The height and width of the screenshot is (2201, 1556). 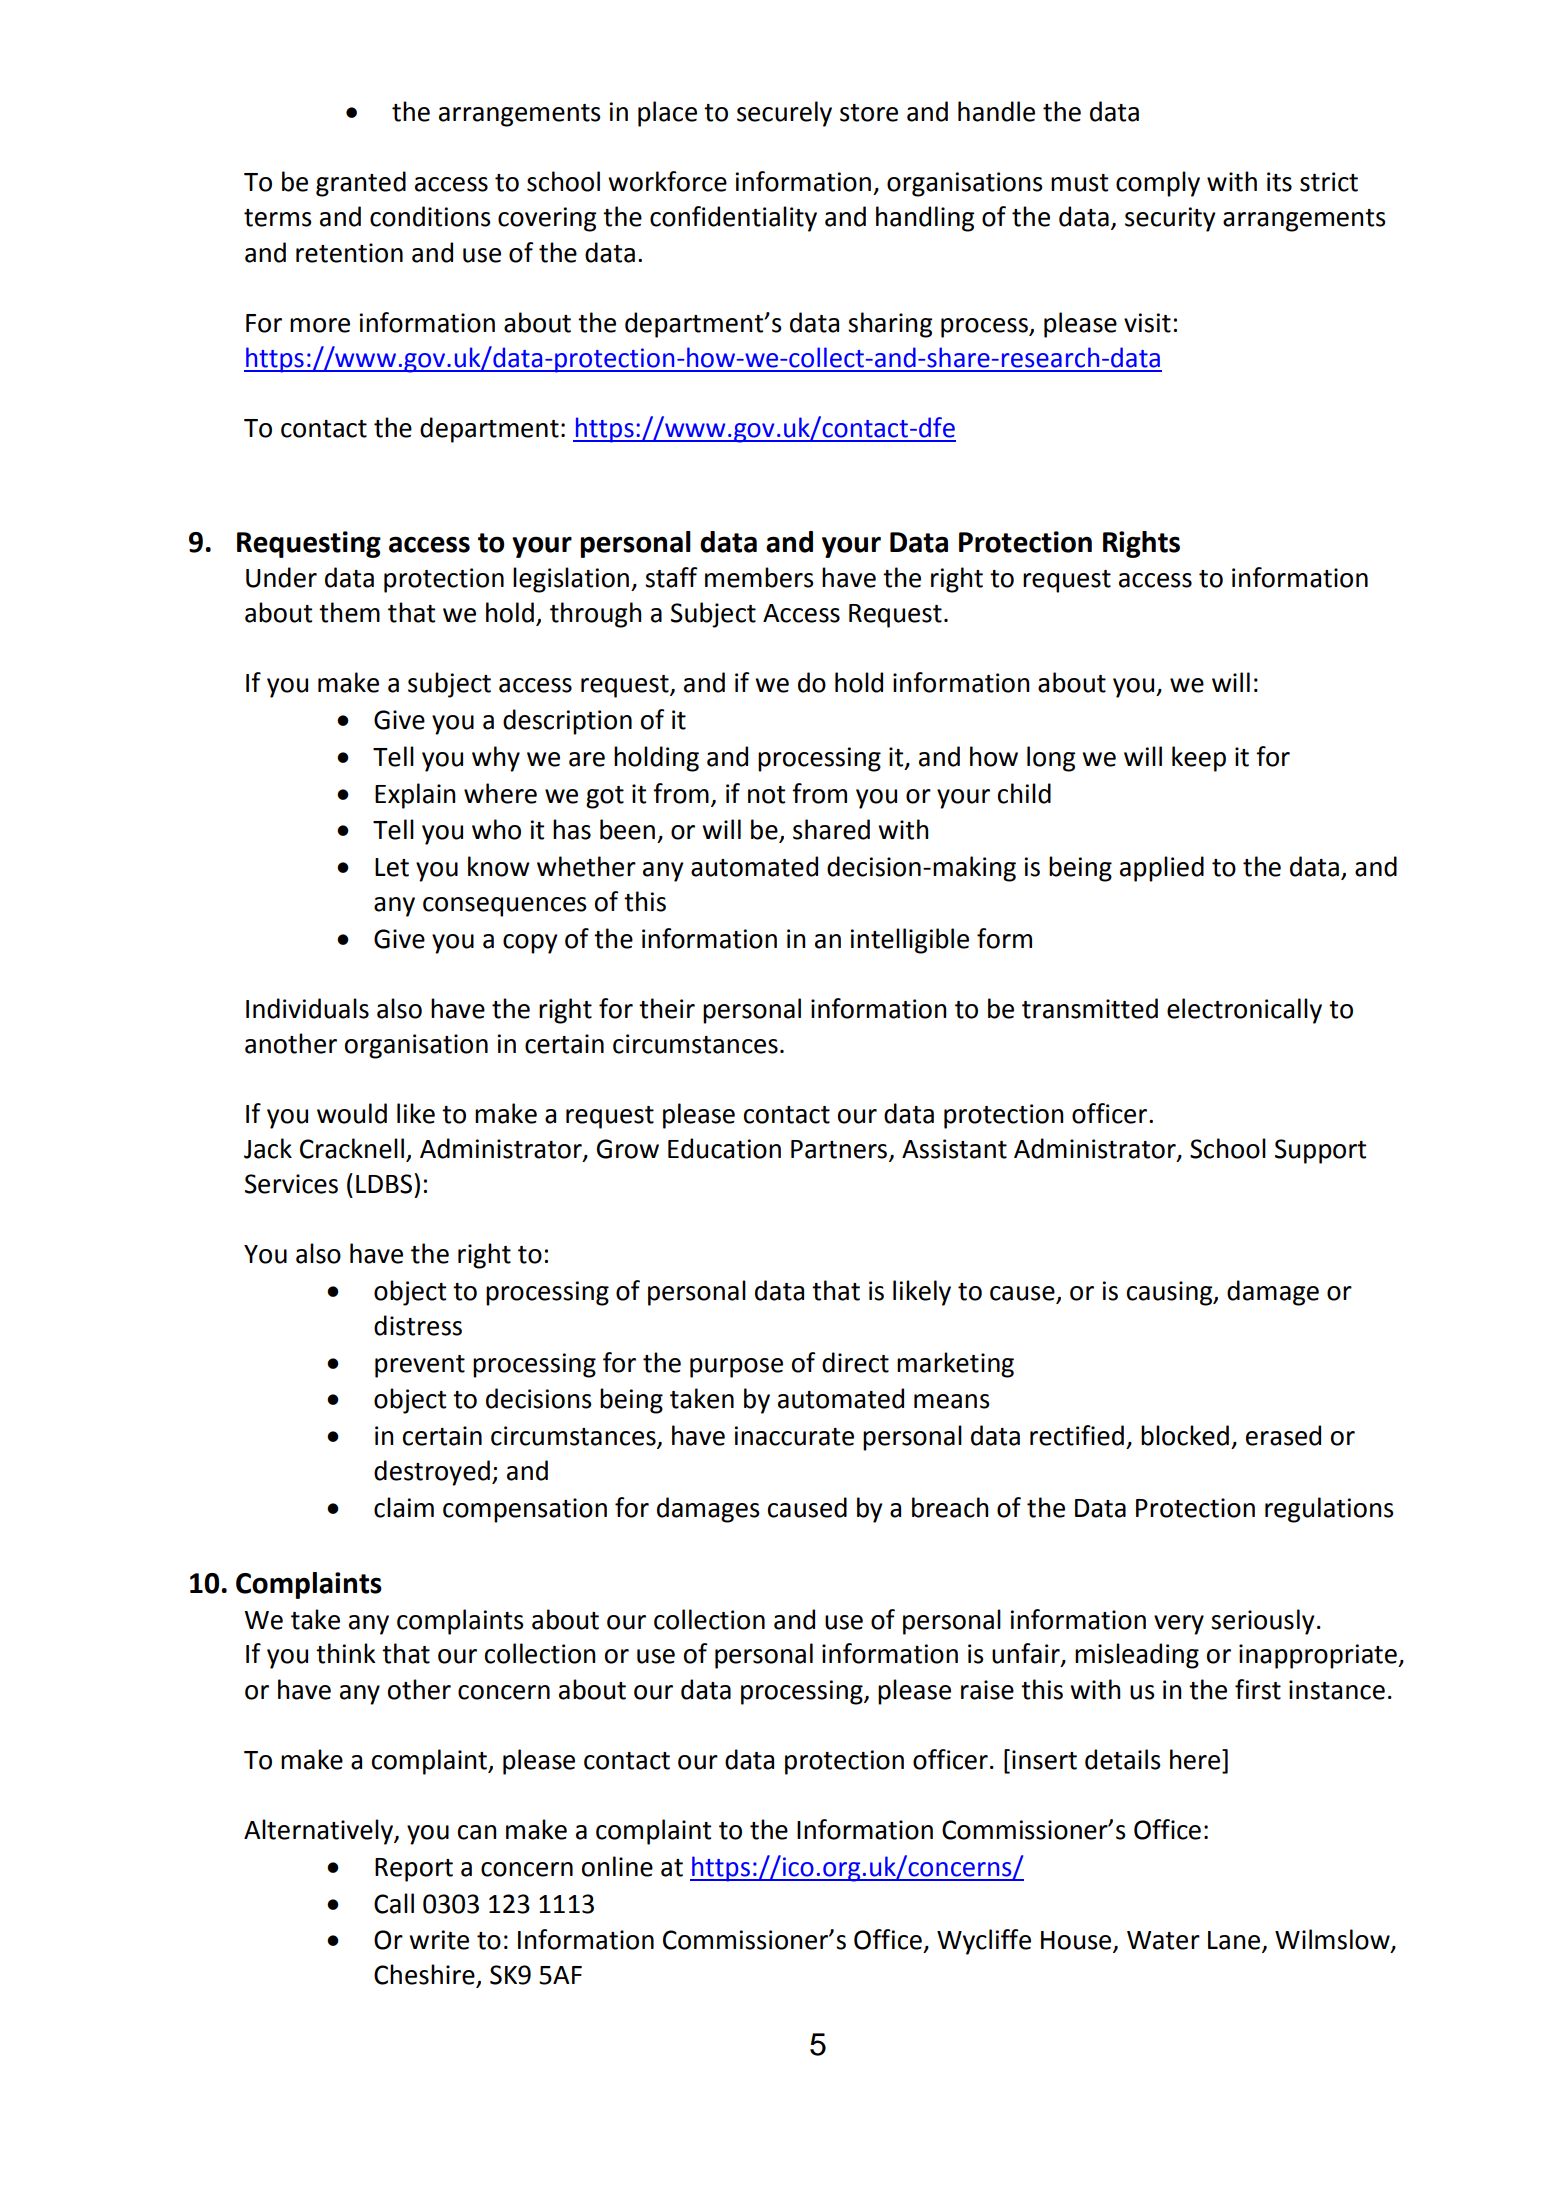 I want to click on write, so click(x=439, y=1940).
